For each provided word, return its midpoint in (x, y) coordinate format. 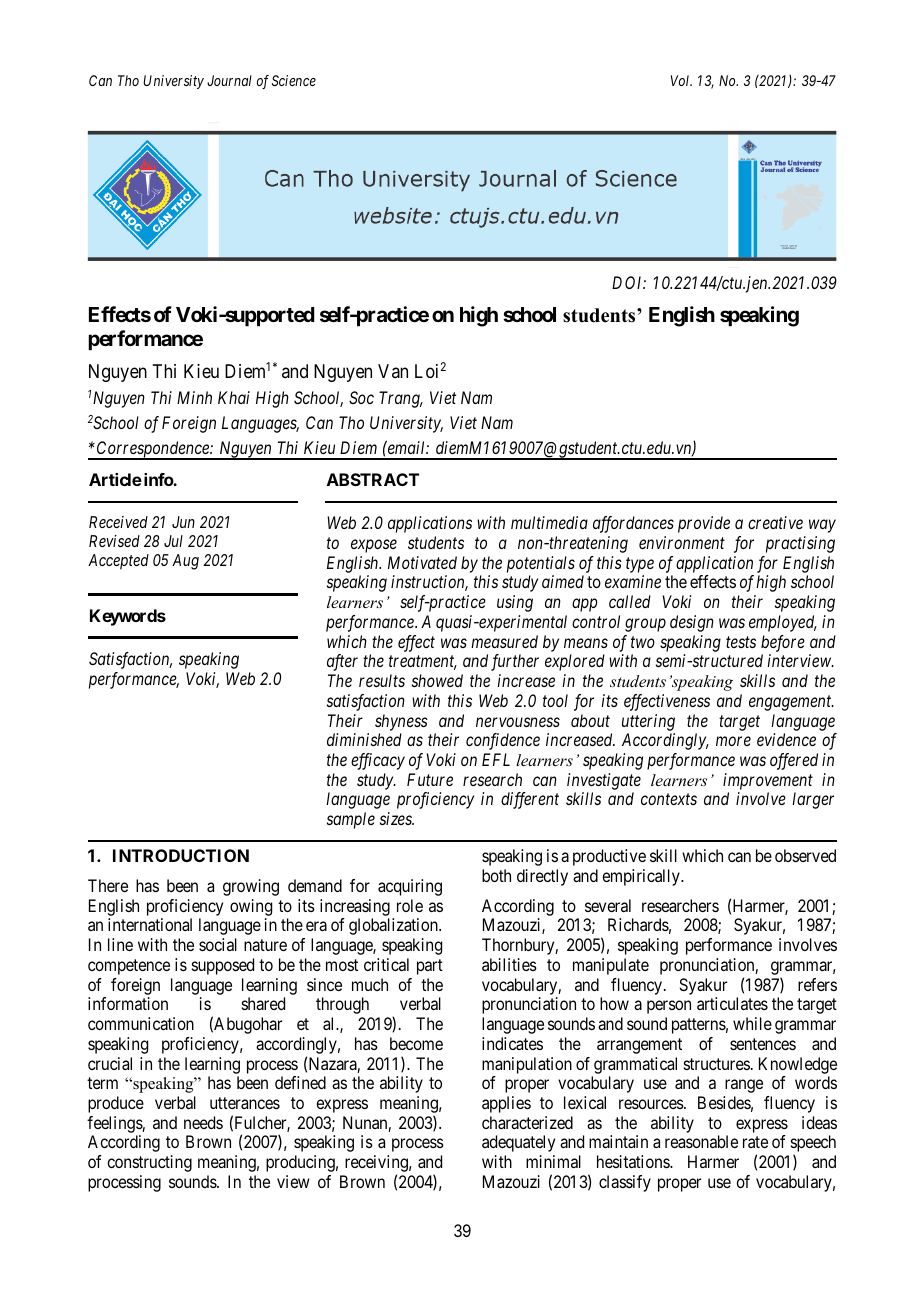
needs (203, 1122)
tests (741, 642)
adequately (518, 1143)
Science (294, 80)
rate (755, 1142)
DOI (629, 282)
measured (504, 641)
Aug (185, 562)
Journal (229, 80)
